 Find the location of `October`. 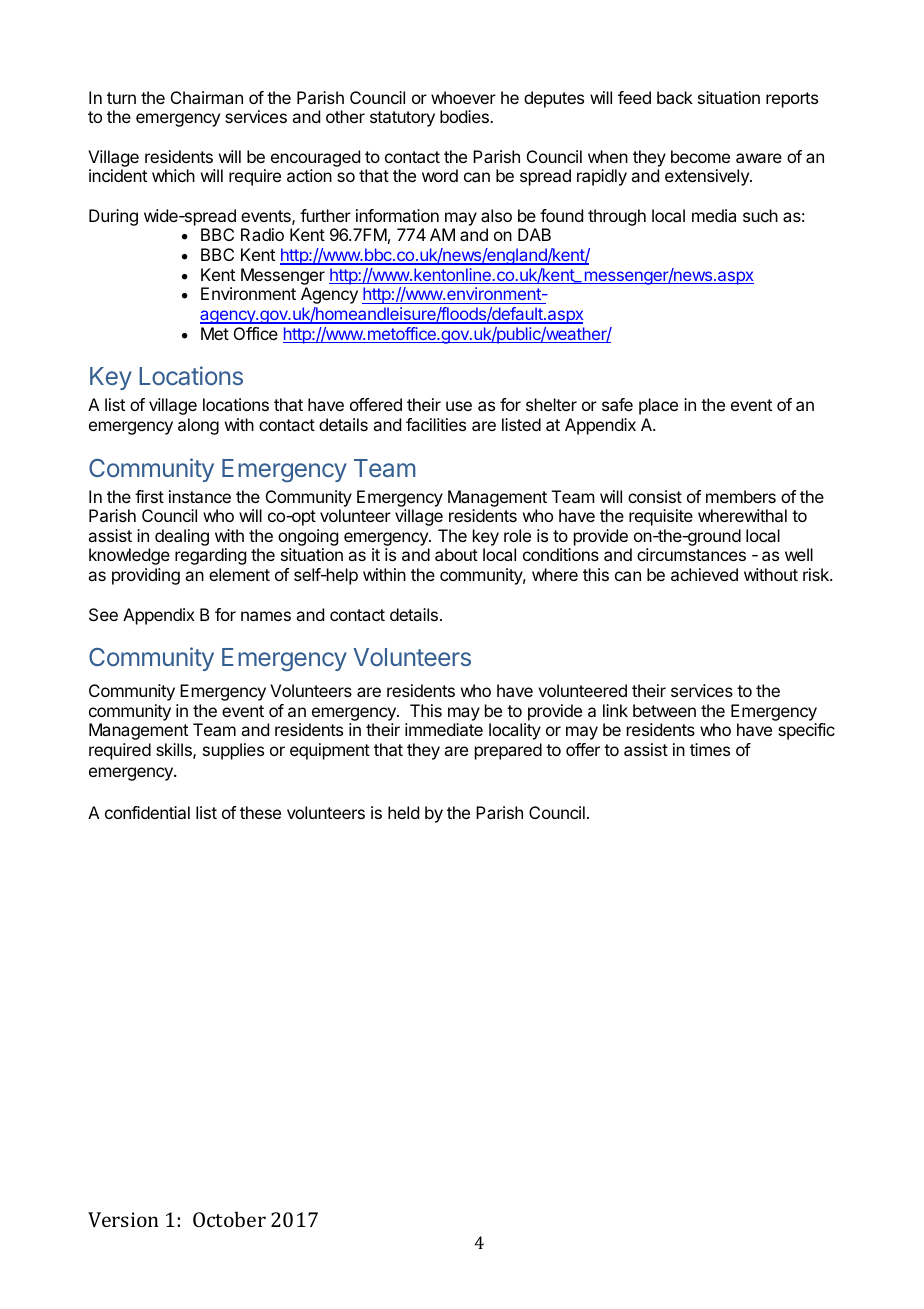

October is located at coordinates (229, 1219).
